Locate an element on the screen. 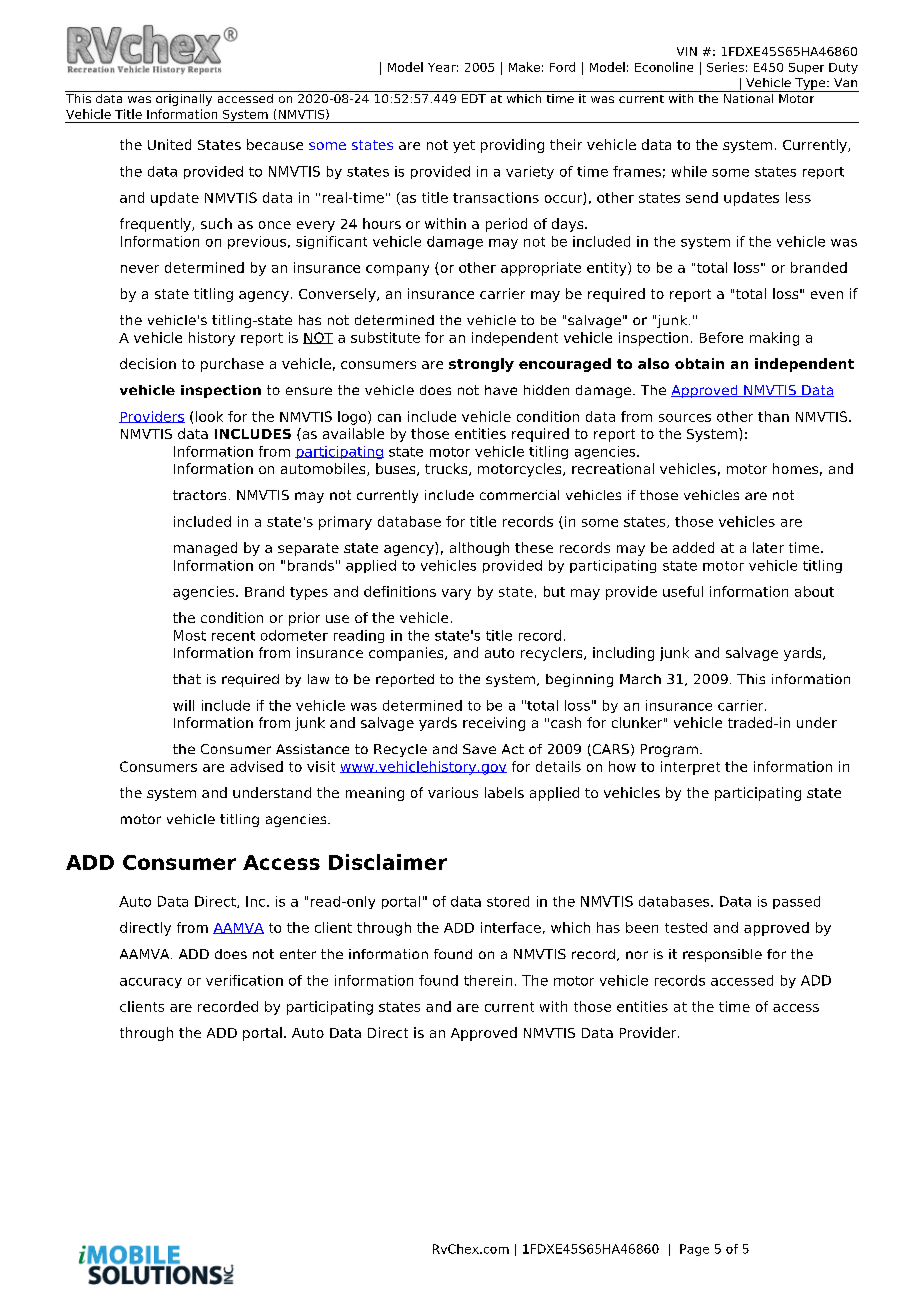 Image resolution: width=924 pixels, height=1308 pixels. passed is located at coordinates (796, 902).
